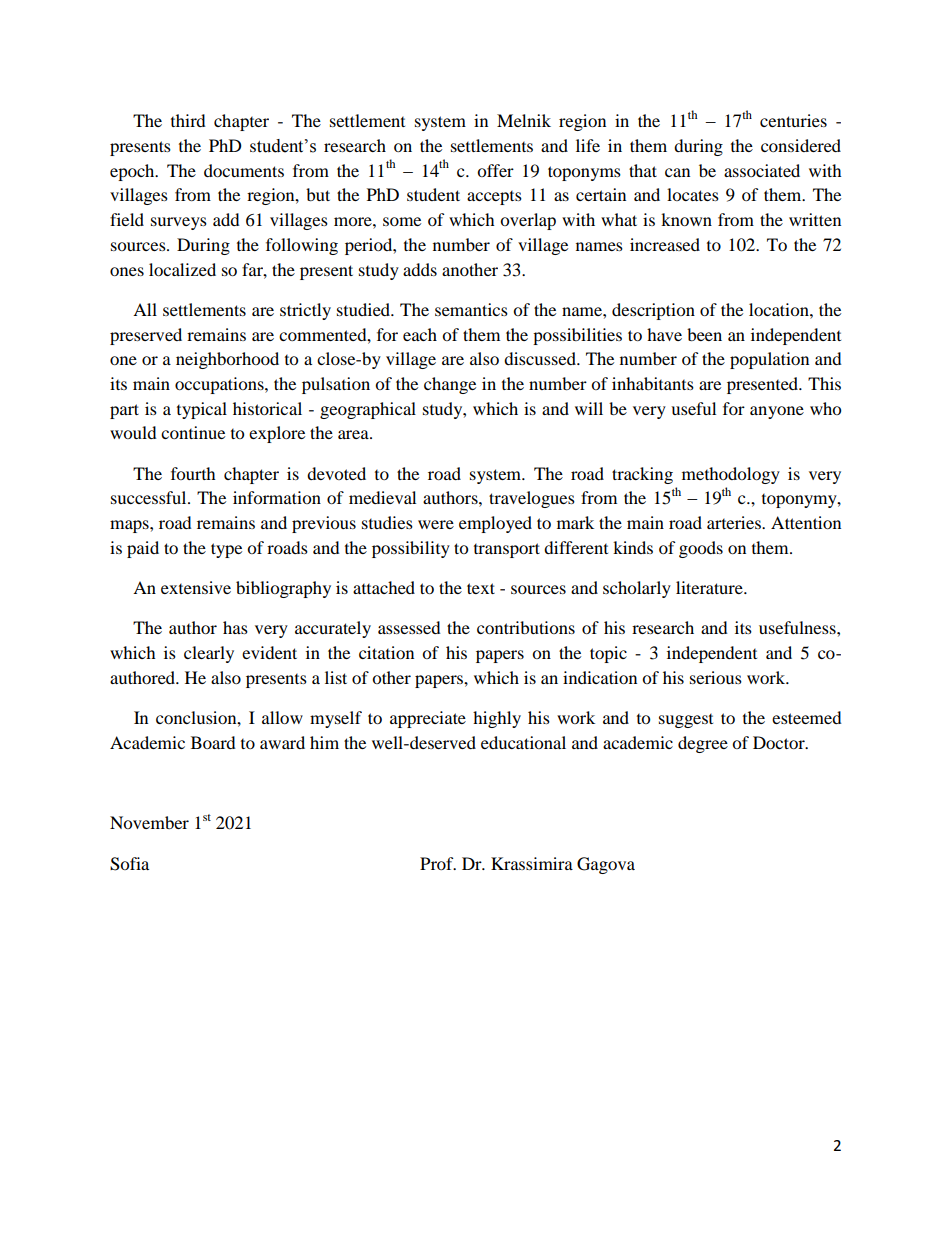 Image resolution: width=952 pixels, height=1233 pixels. What do you see at coordinates (495, 170) in the screenshot?
I see `offer` at bounding box center [495, 170].
